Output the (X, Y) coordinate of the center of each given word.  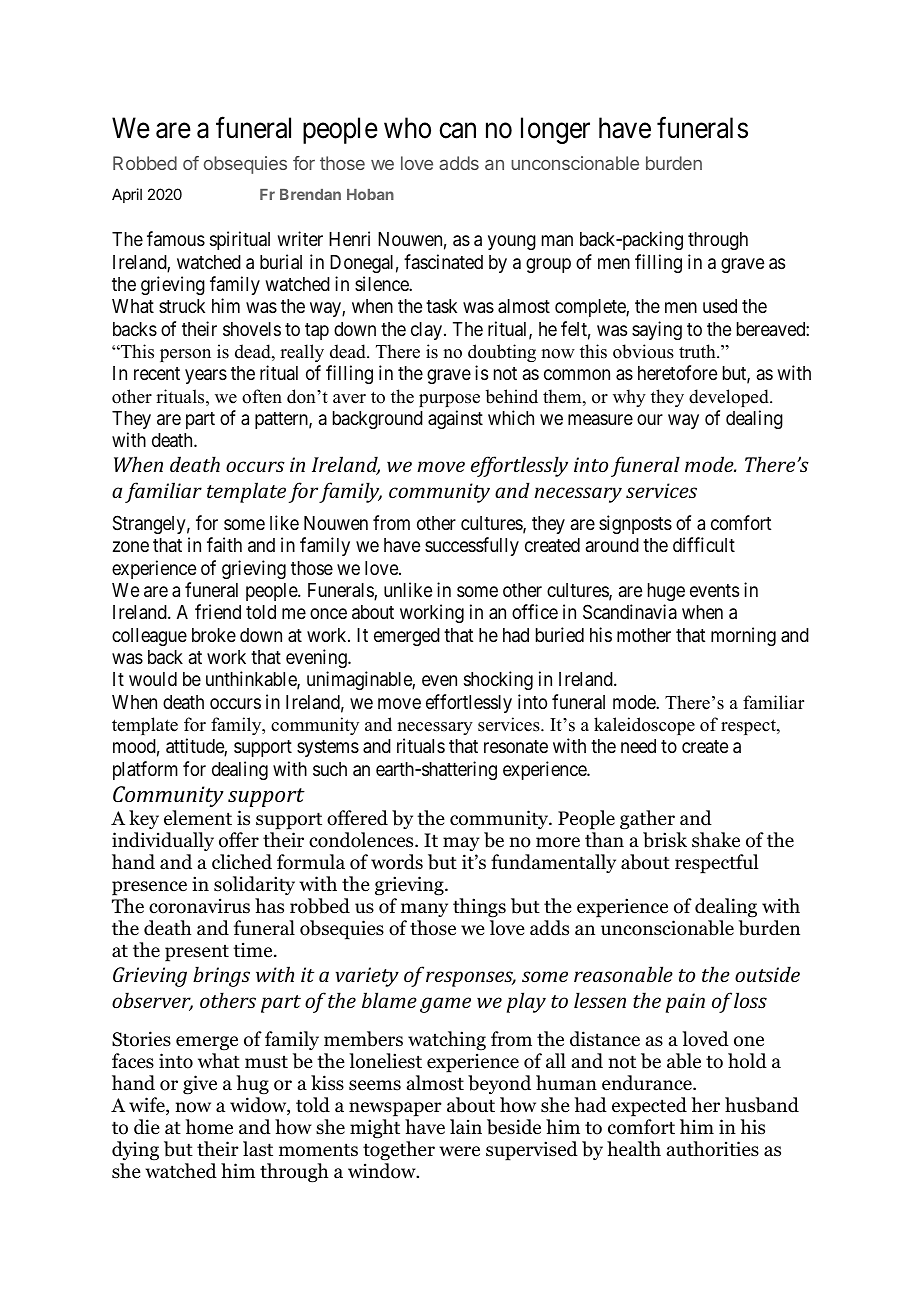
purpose (449, 400)
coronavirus (199, 906)
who (407, 128)
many (424, 910)
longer (555, 130)
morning (743, 636)
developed (730, 398)
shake (716, 840)
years (206, 376)
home (209, 1127)
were (459, 1151)
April (127, 195)
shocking (498, 680)
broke (214, 635)
